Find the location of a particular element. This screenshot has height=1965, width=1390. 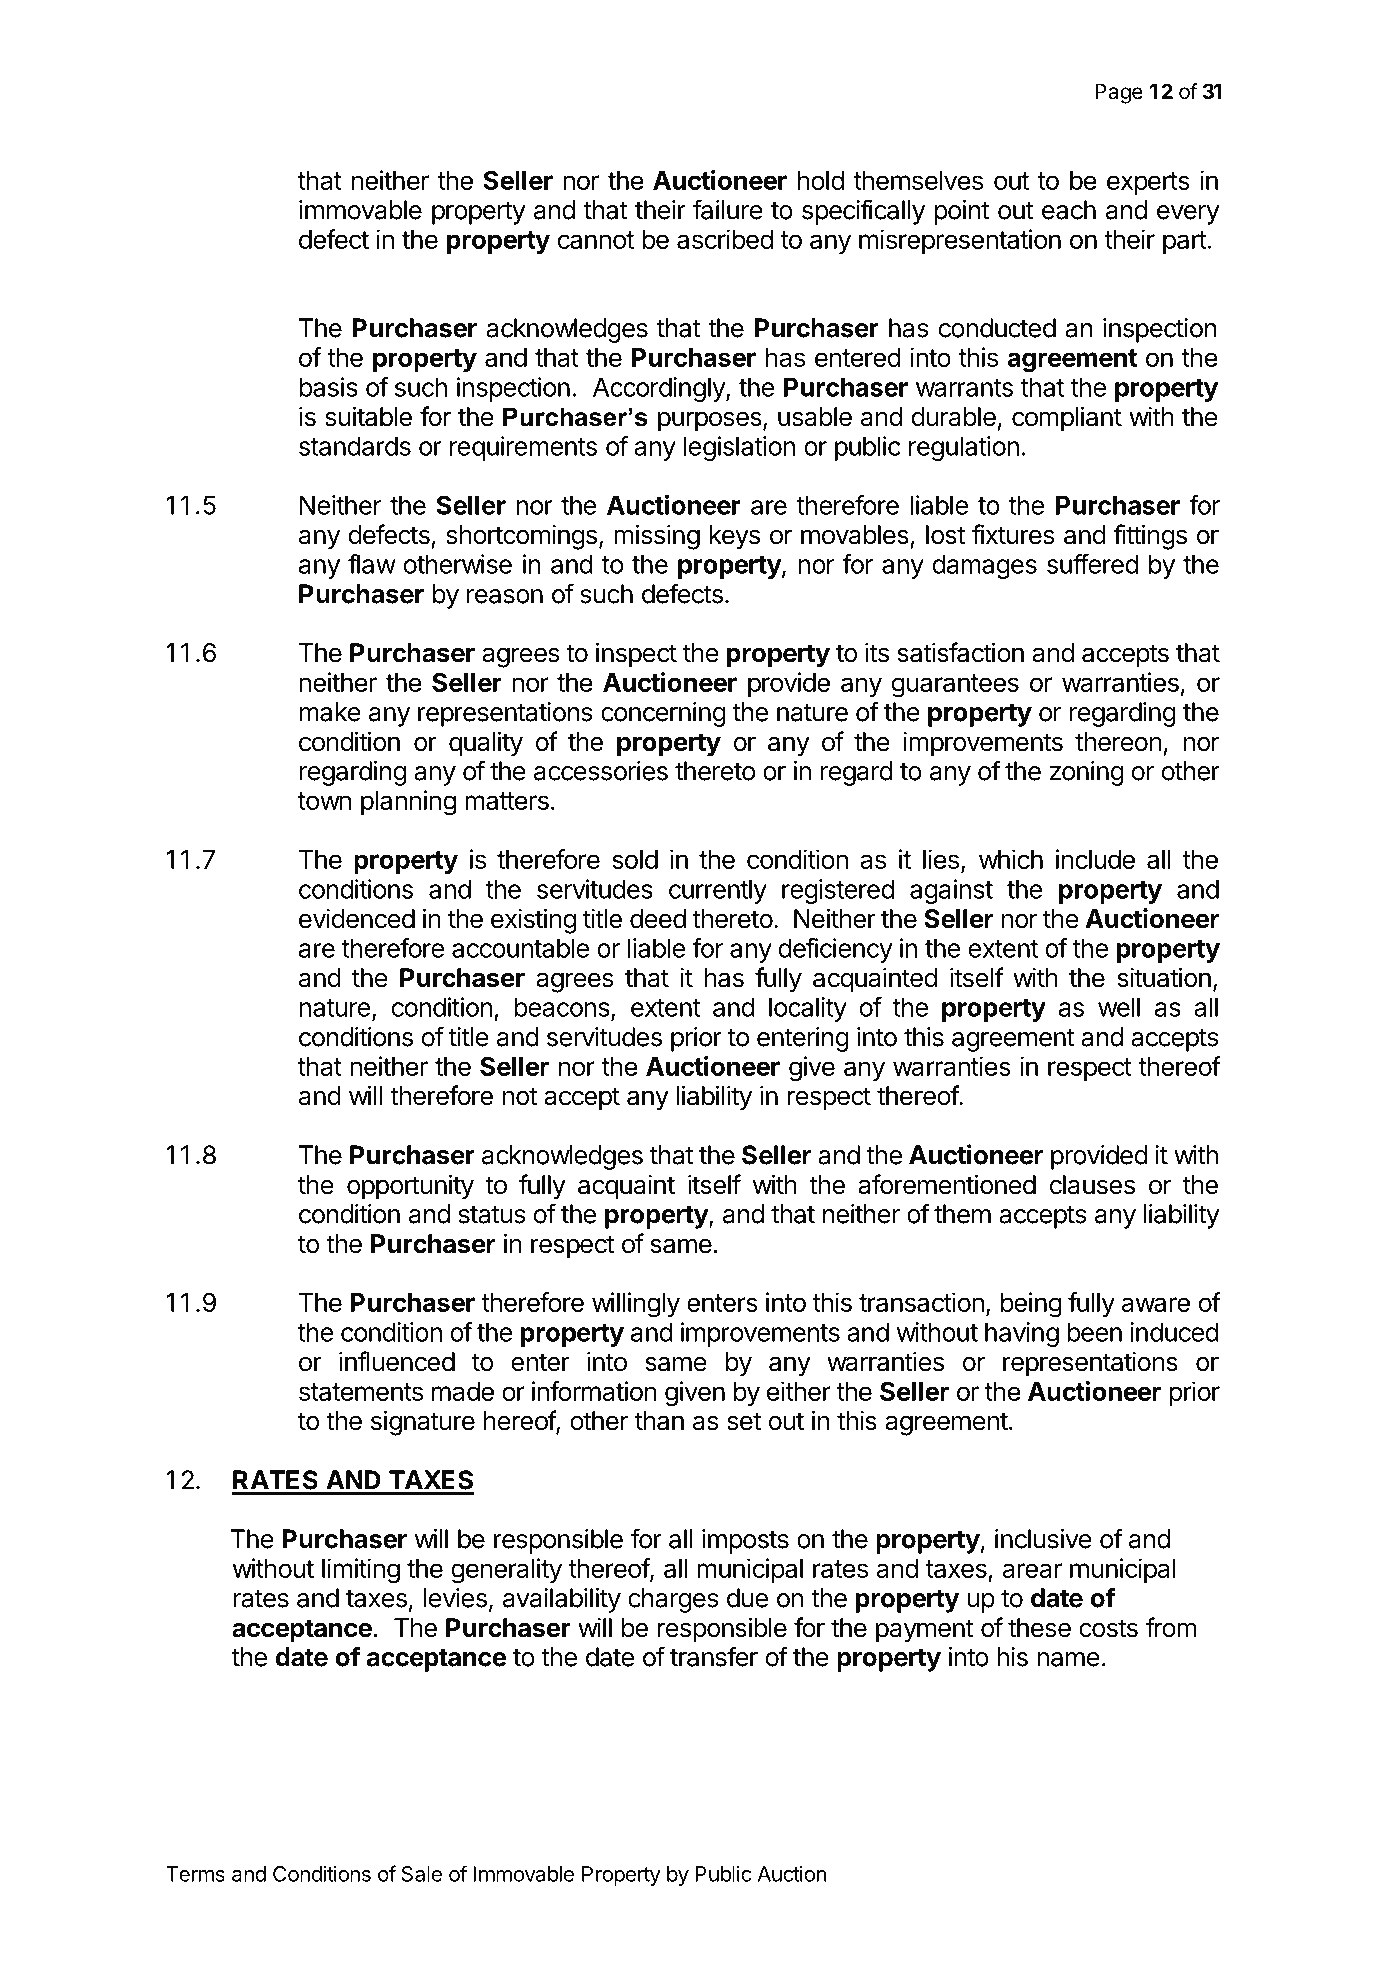

deed is located at coordinates (658, 919).
